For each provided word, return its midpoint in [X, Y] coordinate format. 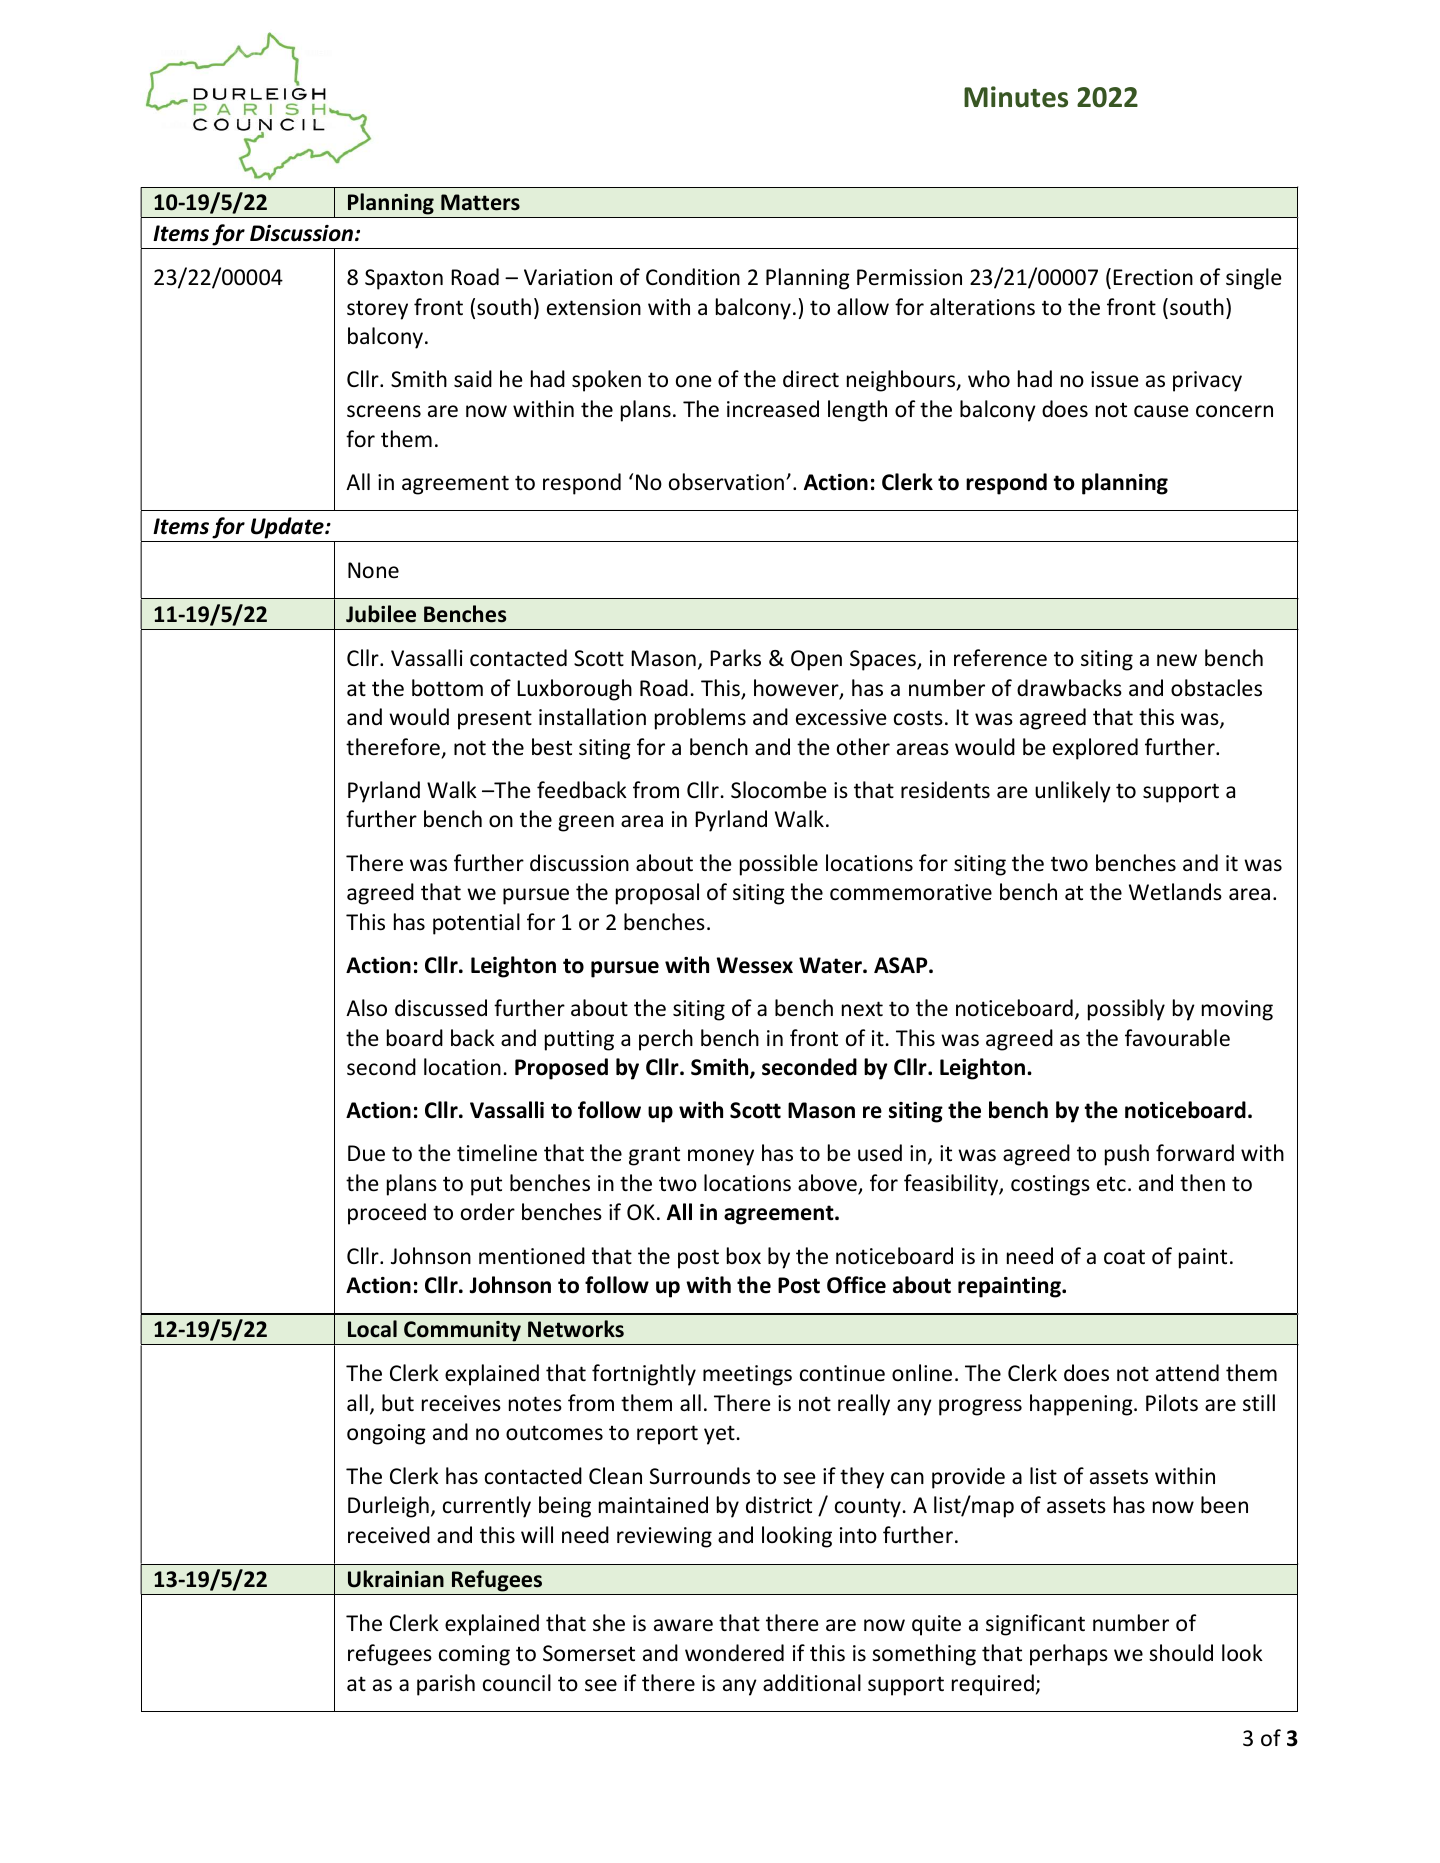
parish [446, 1685]
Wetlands [1175, 892]
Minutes [1016, 97]
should [1181, 1653]
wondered [734, 1653]
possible [779, 865]
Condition [693, 277]
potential [476, 924]
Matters [480, 202]
